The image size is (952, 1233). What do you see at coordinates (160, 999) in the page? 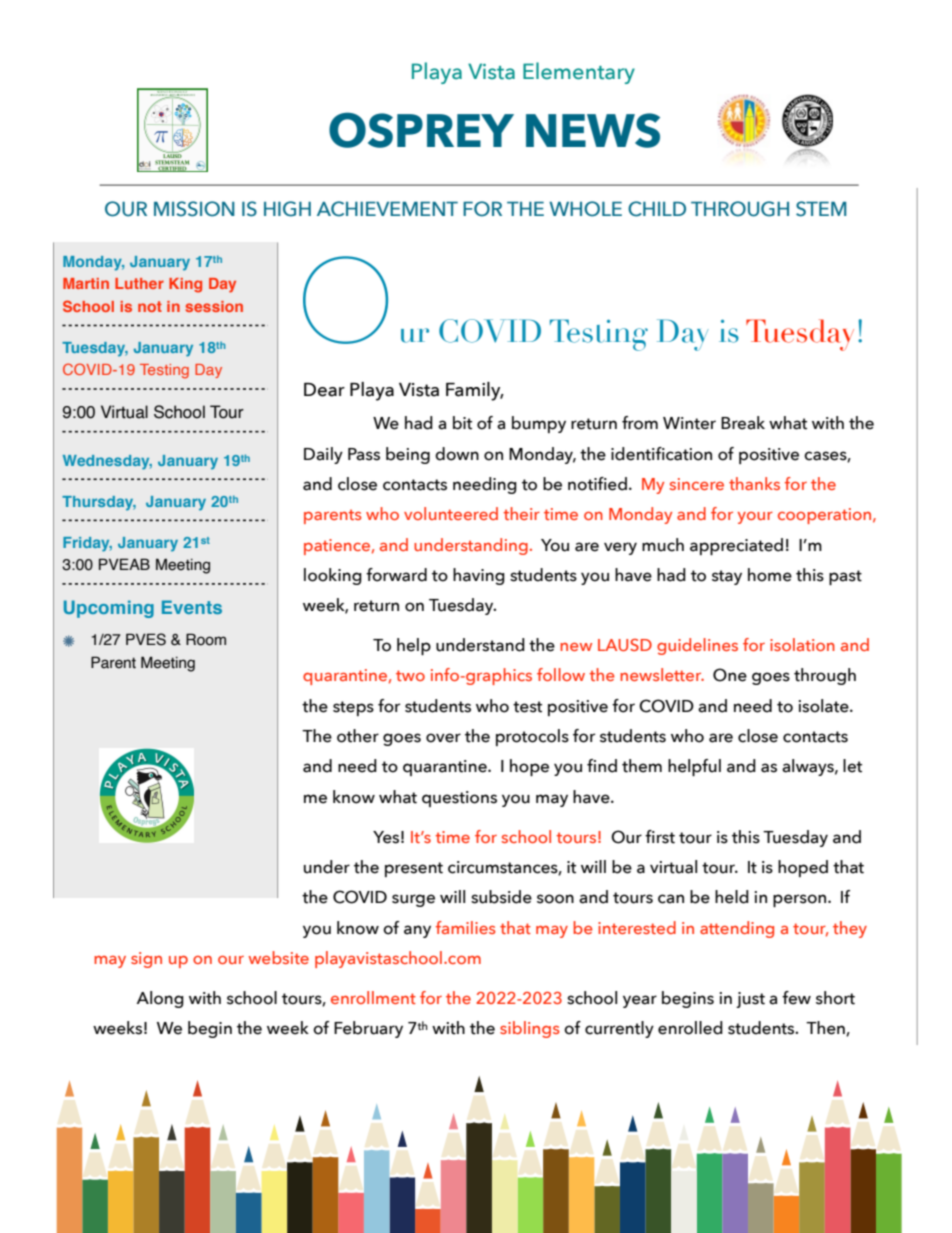
I see `Along` at bounding box center [160, 999].
